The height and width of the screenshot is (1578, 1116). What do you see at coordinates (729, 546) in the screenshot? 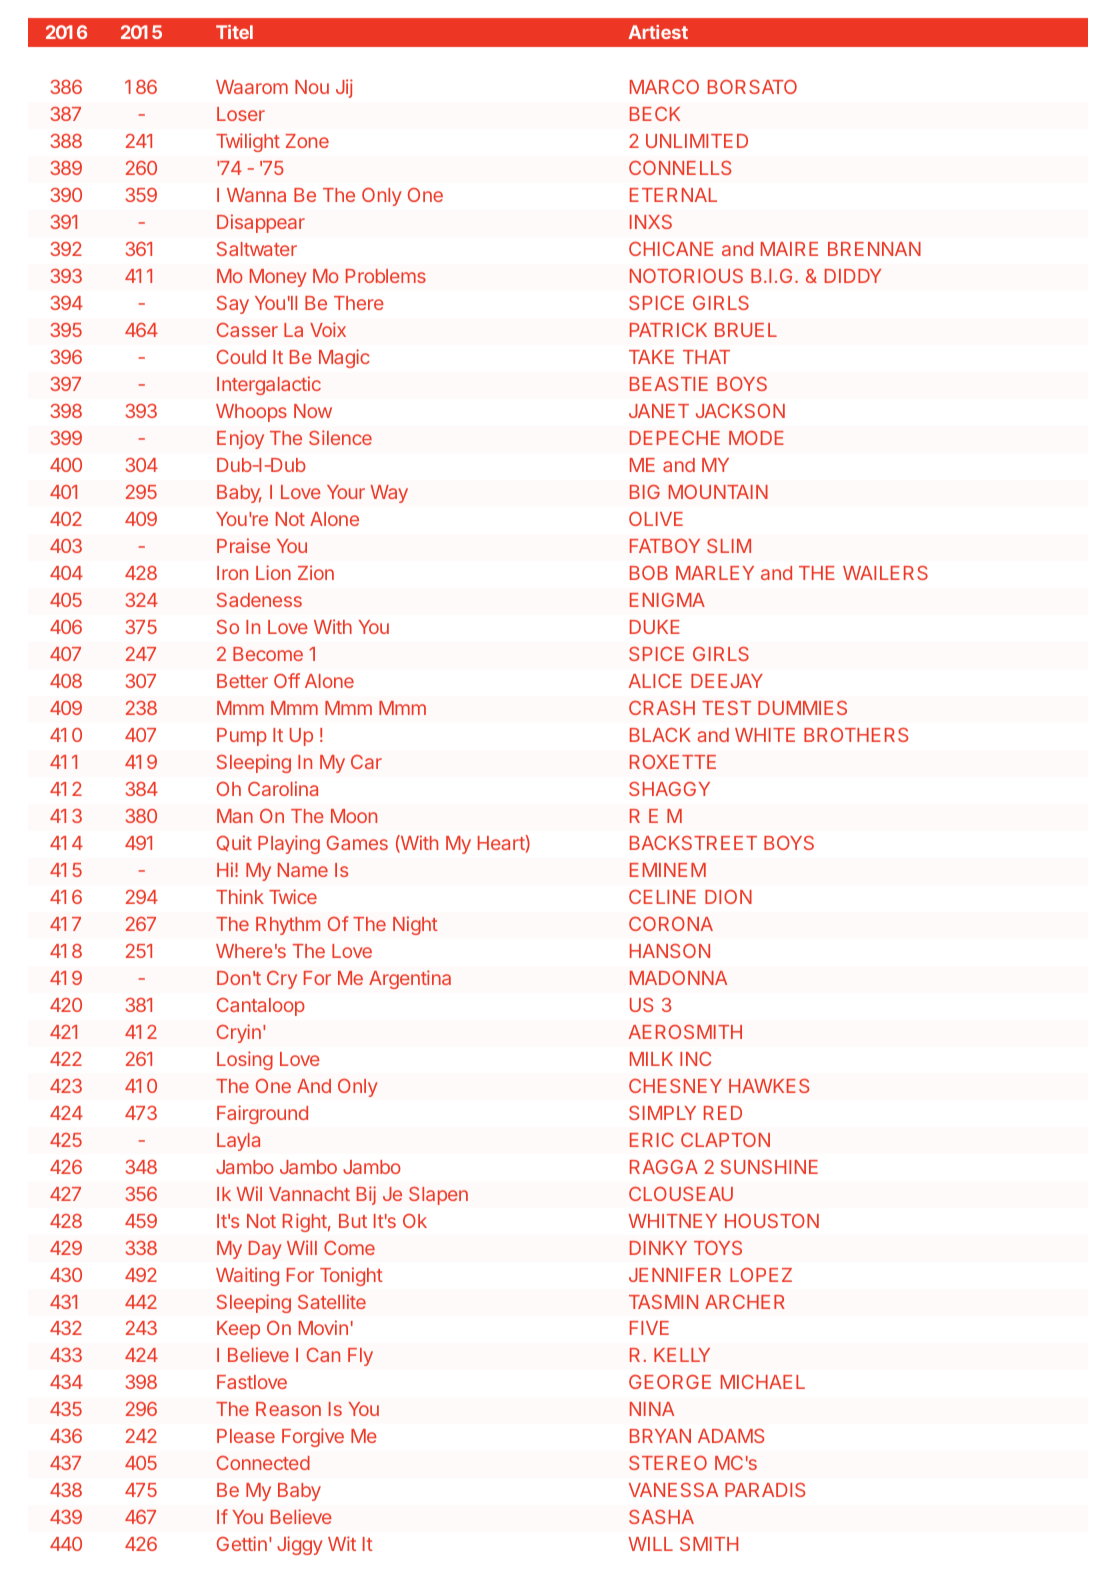
I see `SLIM` at bounding box center [729, 546].
